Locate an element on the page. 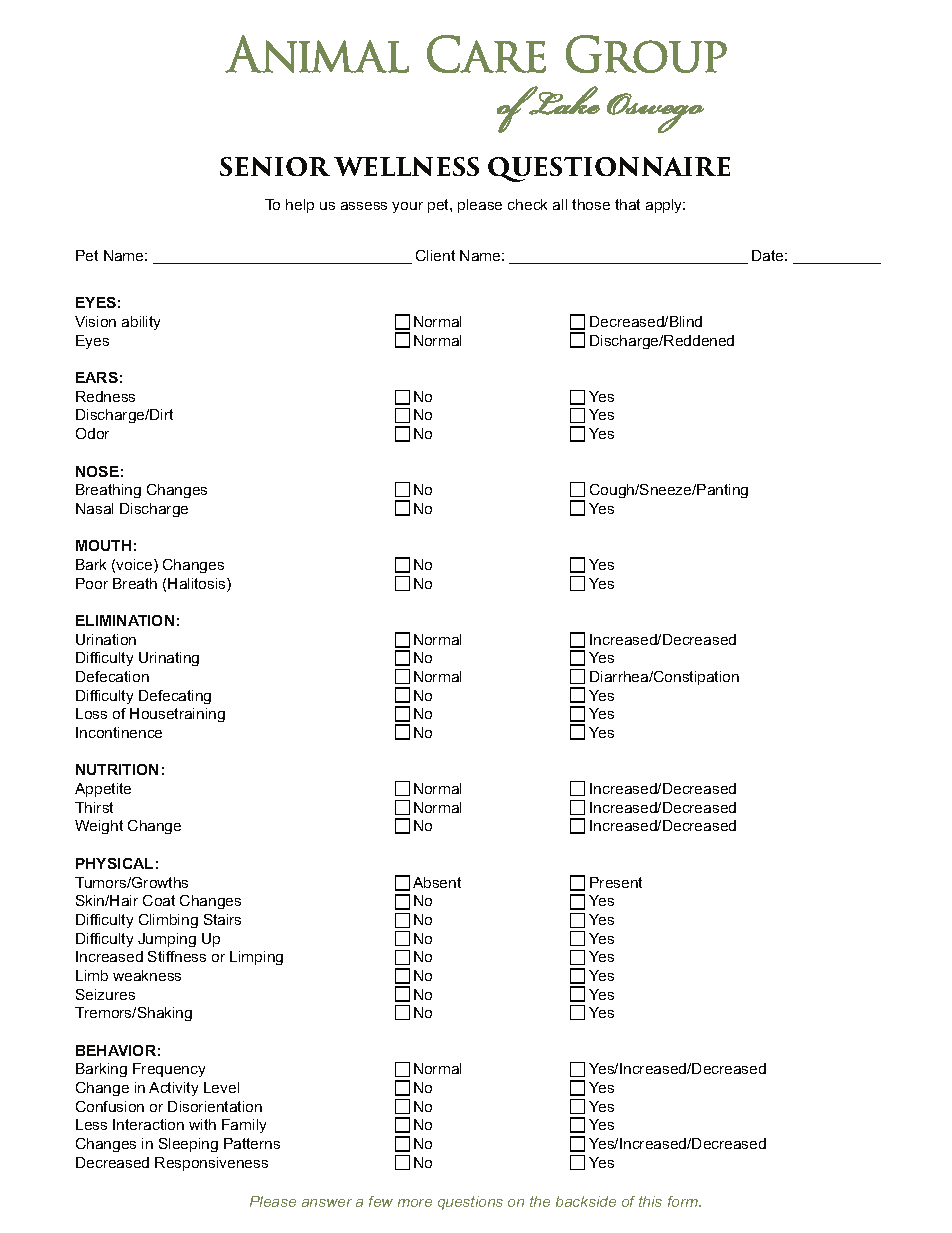 This page has width=952, height=1233. Defecating is located at coordinates (175, 697).
